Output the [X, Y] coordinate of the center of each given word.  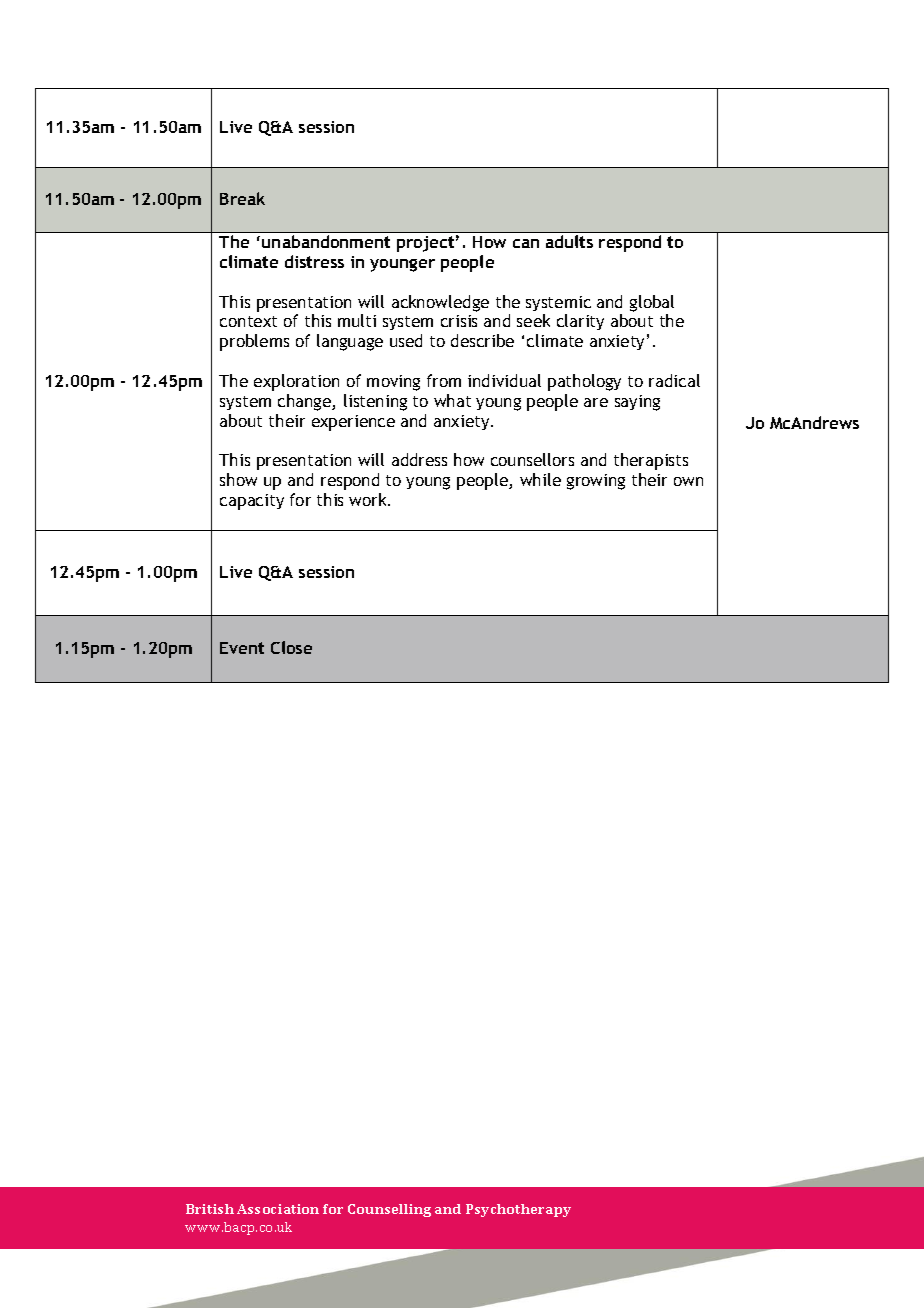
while [540, 479]
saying [637, 403]
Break [242, 198]
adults [569, 241]
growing [596, 482]
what [452, 400]
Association [278, 1209]
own [688, 481]
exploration [296, 382]
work [369, 499]
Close [291, 647]
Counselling [389, 1210]
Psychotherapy [518, 1210]
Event [242, 648]
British [210, 1209]
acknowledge [440, 303]
